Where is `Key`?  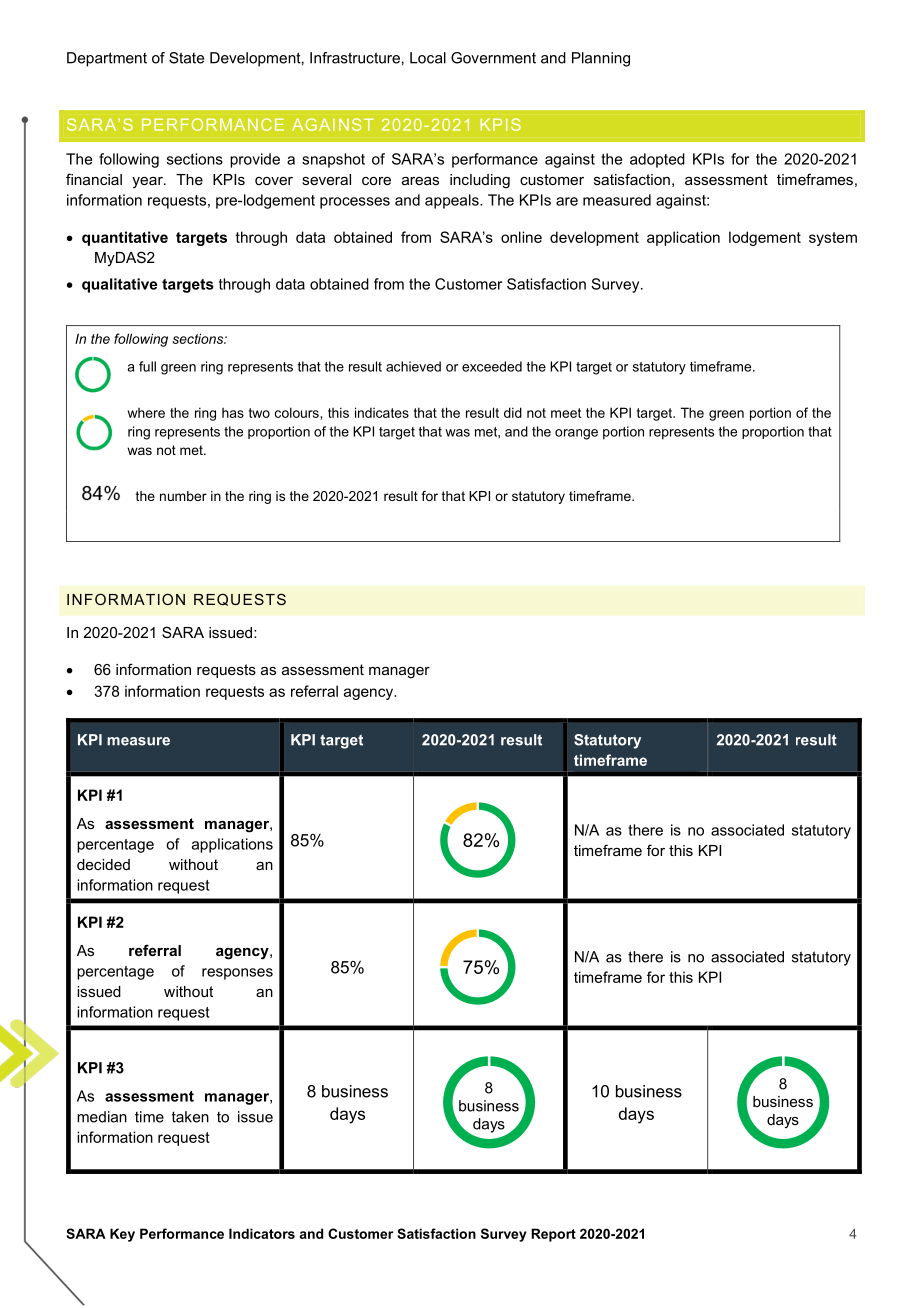
Key is located at coordinates (122, 1235).
